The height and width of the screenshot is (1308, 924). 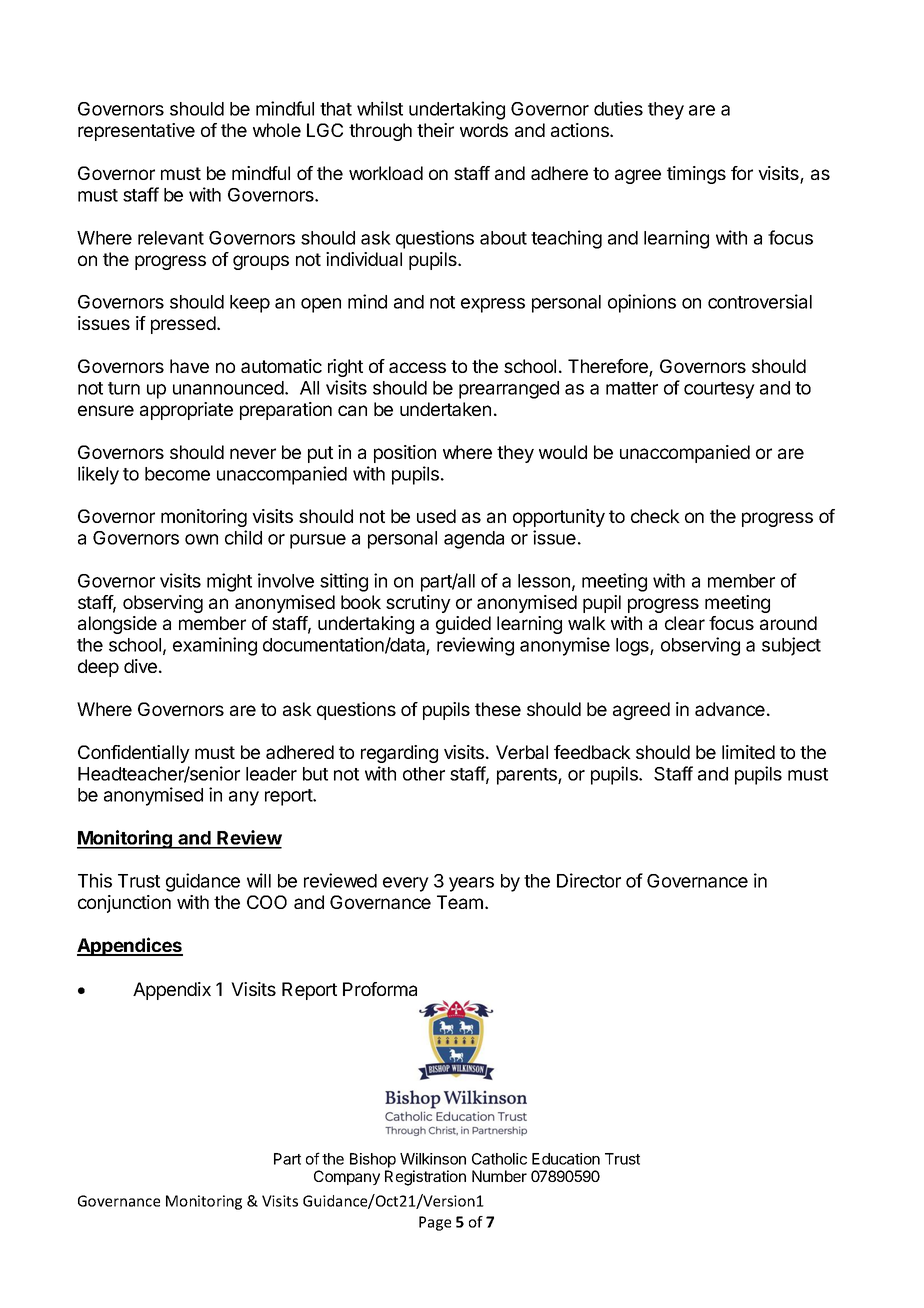 What do you see at coordinates (177, 474) in the screenshot?
I see `become` at bounding box center [177, 474].
